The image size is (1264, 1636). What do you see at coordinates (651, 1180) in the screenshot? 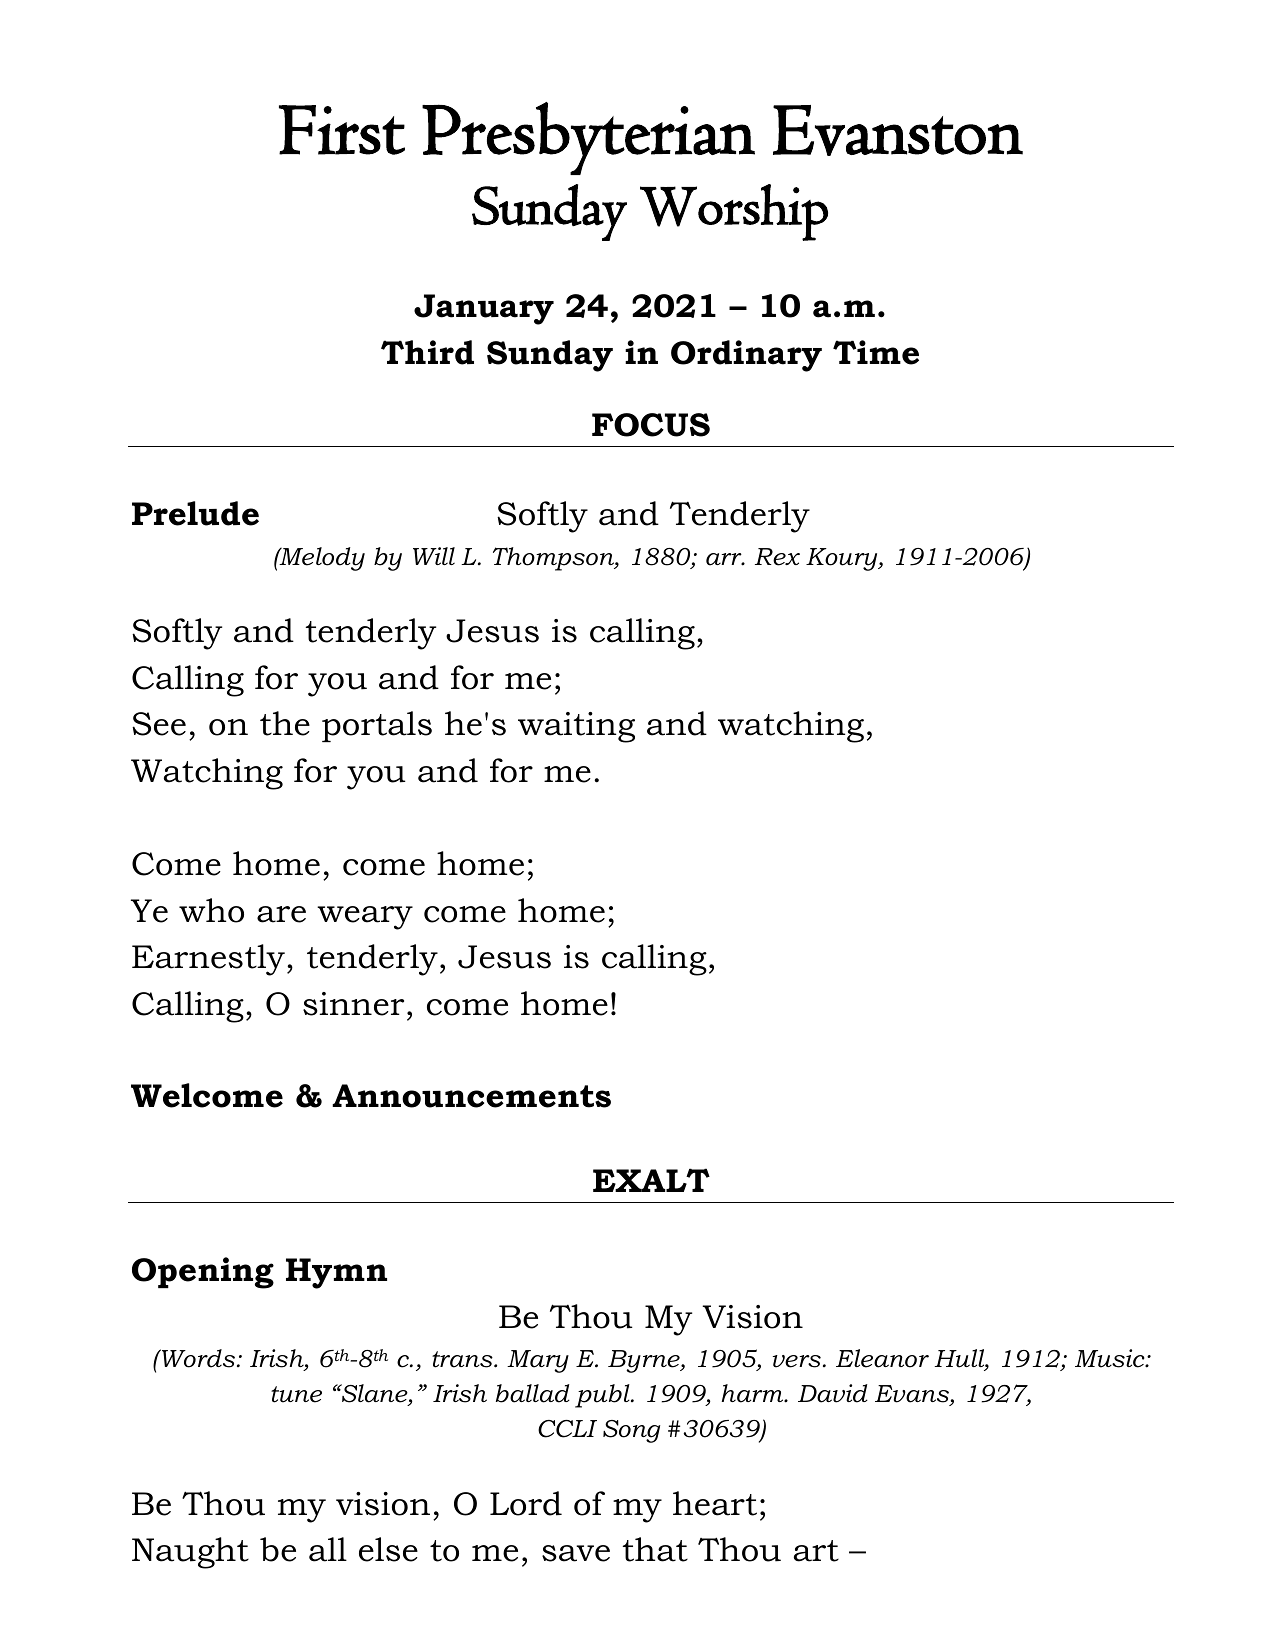
I see `EXALT` at bounding box center [651, 1180].
